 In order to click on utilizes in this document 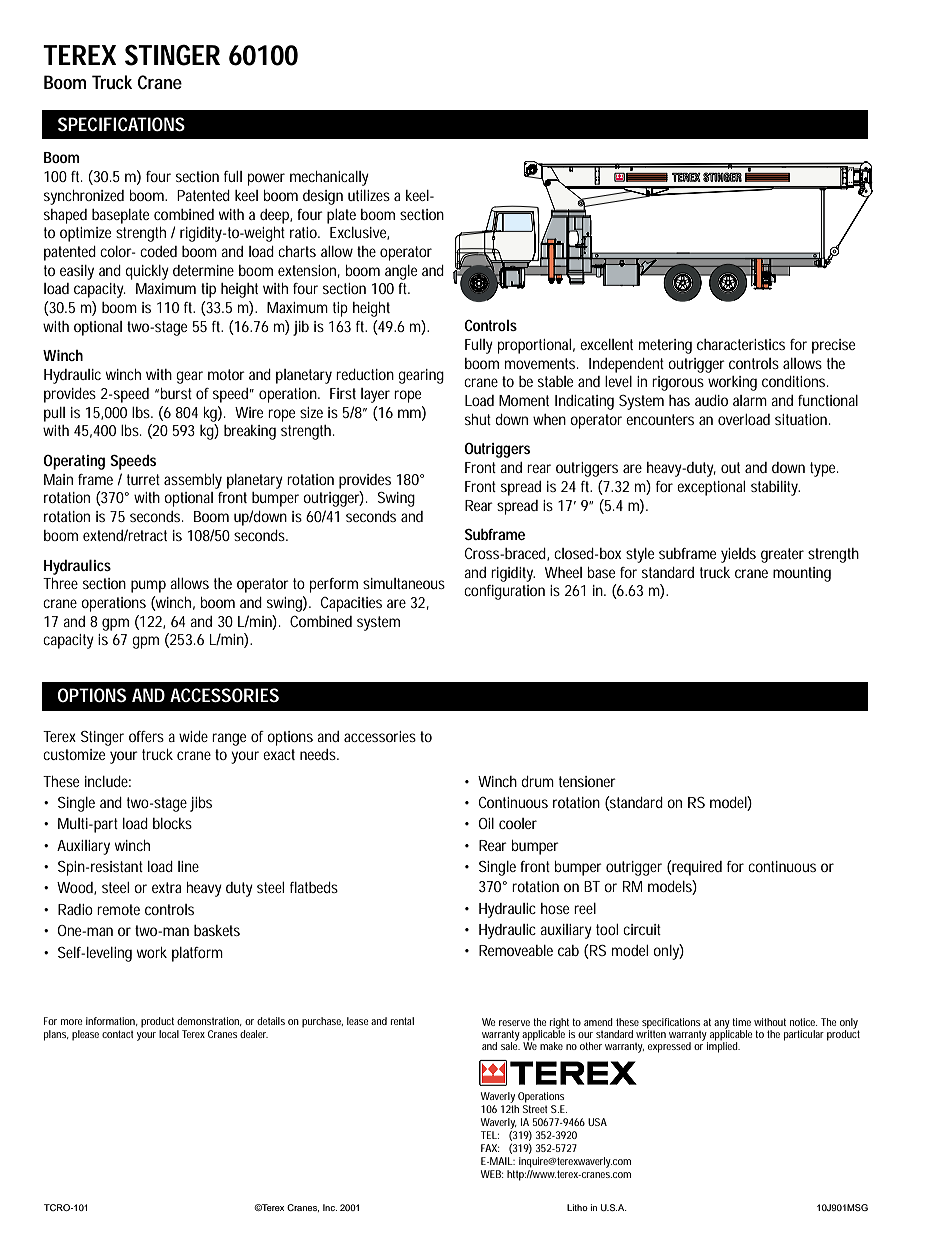, I will do `click(369, 195)`.
